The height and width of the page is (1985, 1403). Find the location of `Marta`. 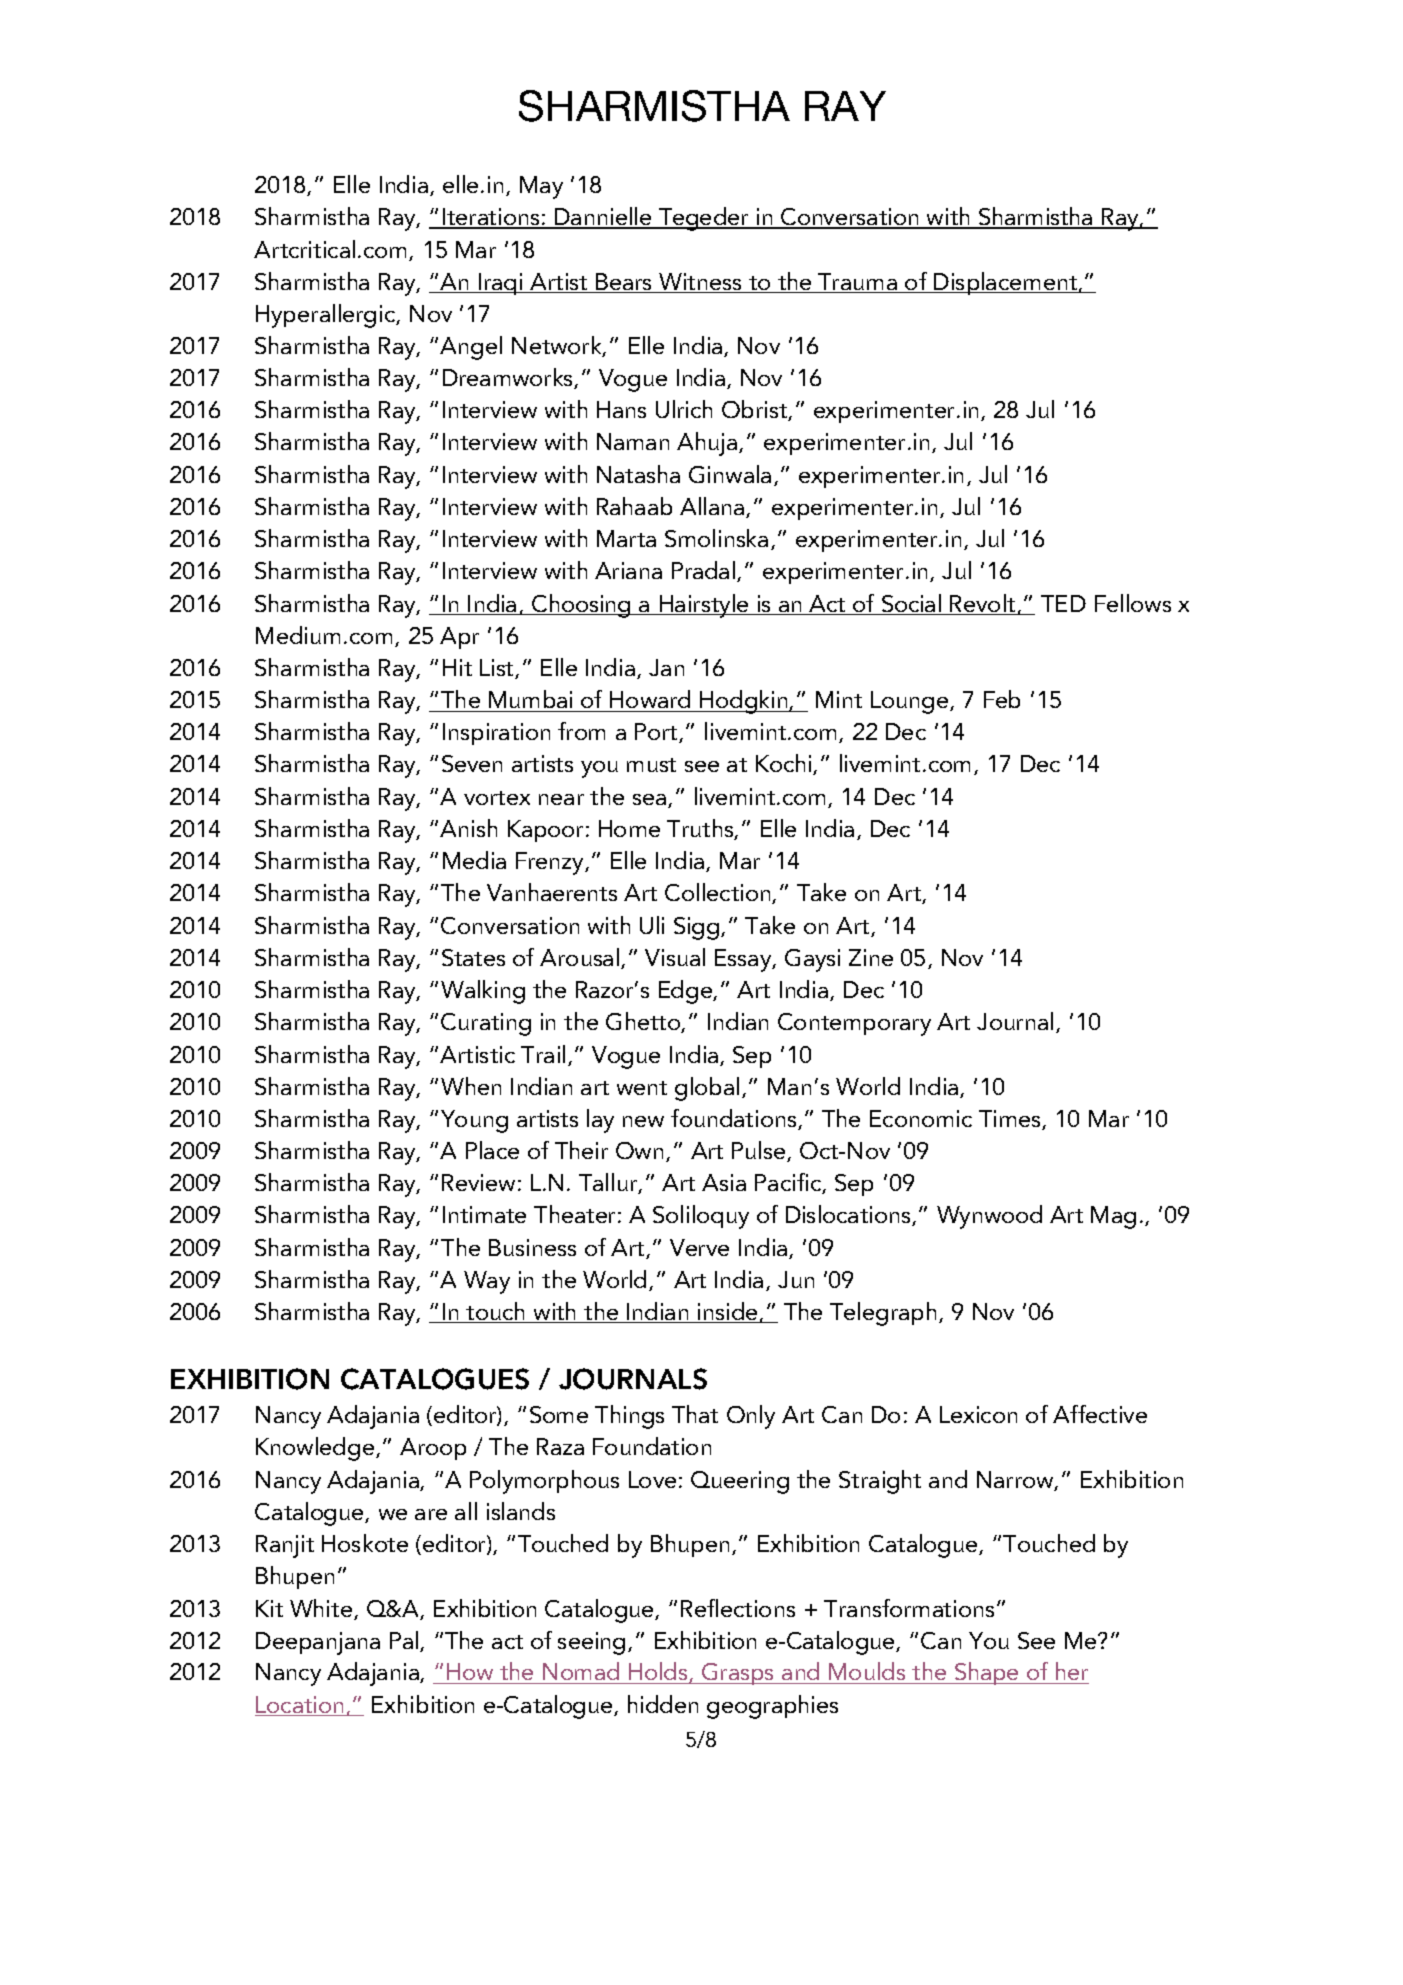

Marta is located at coordinates (626, 538).
